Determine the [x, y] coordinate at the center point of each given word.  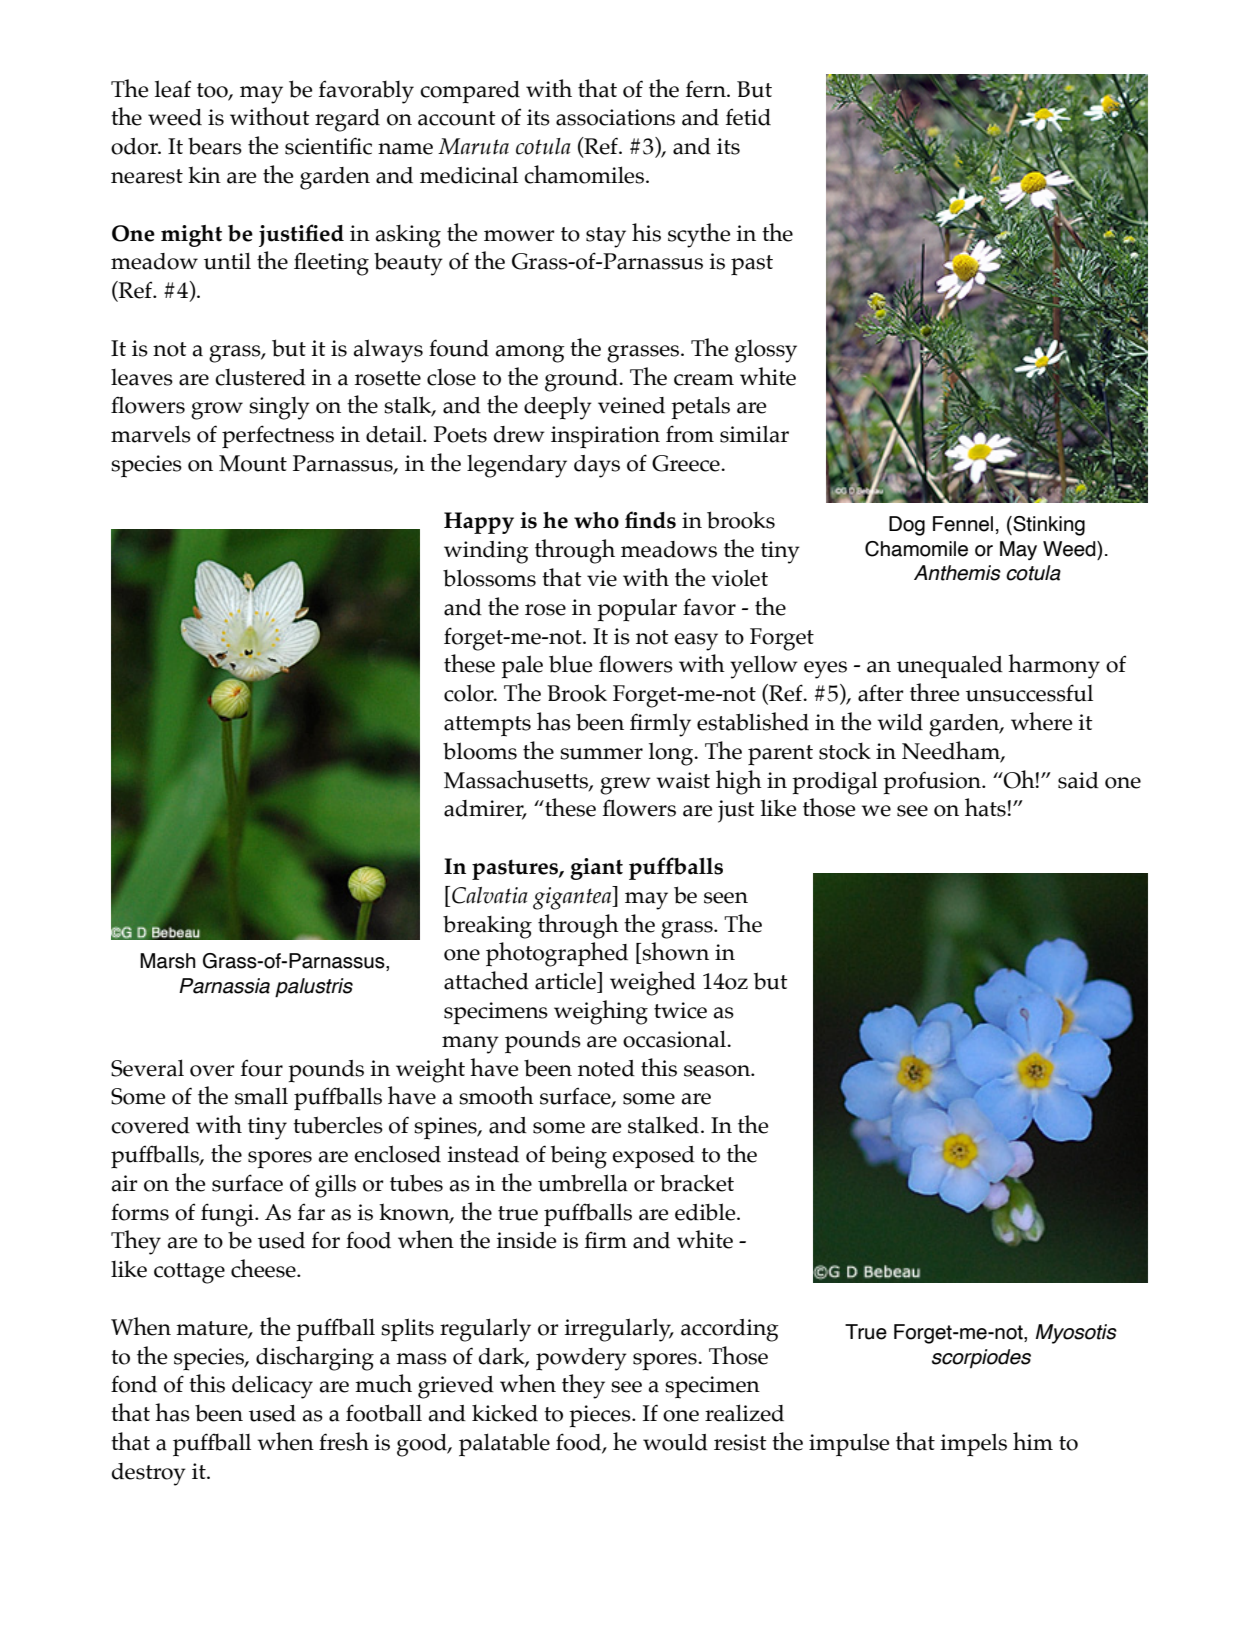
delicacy [272, 1387]
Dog [907, 526]
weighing [601, 1012]
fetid [748, 117]
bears [215, 146]
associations [615, 117]
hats [985, 807]
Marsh [168, 961]
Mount [253, 463]
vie [602, 578]
